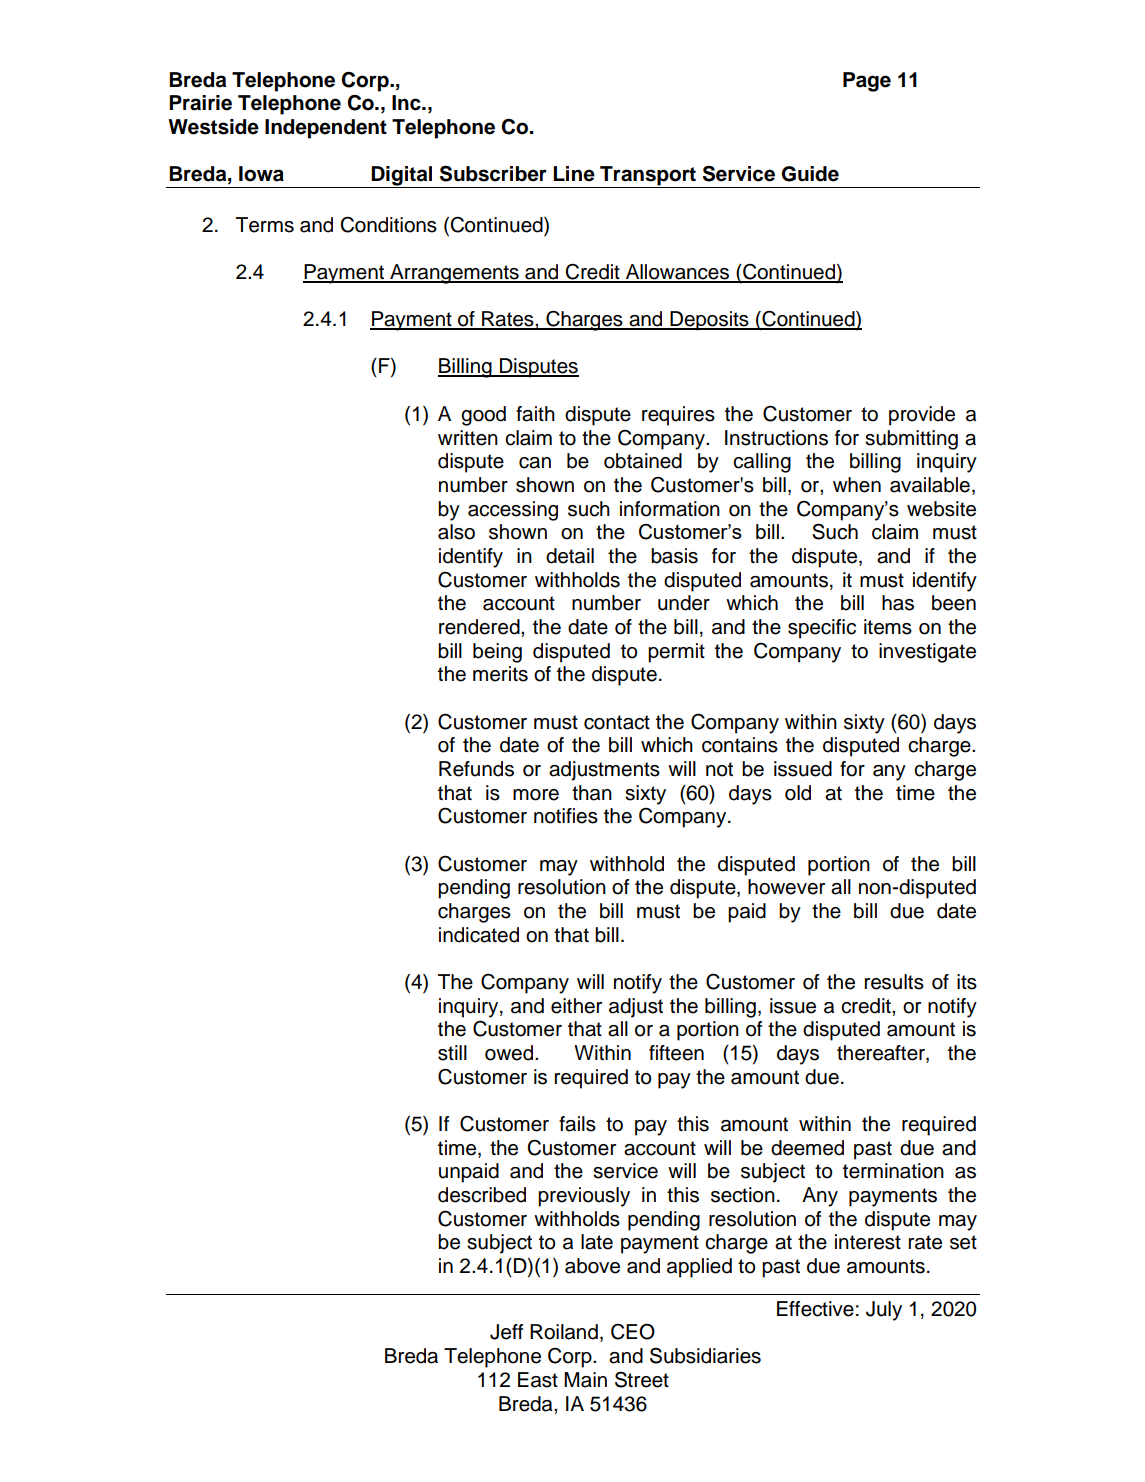 This screenshot has height=1482, width=1145. I want to click on Line, so click(574, 174).
